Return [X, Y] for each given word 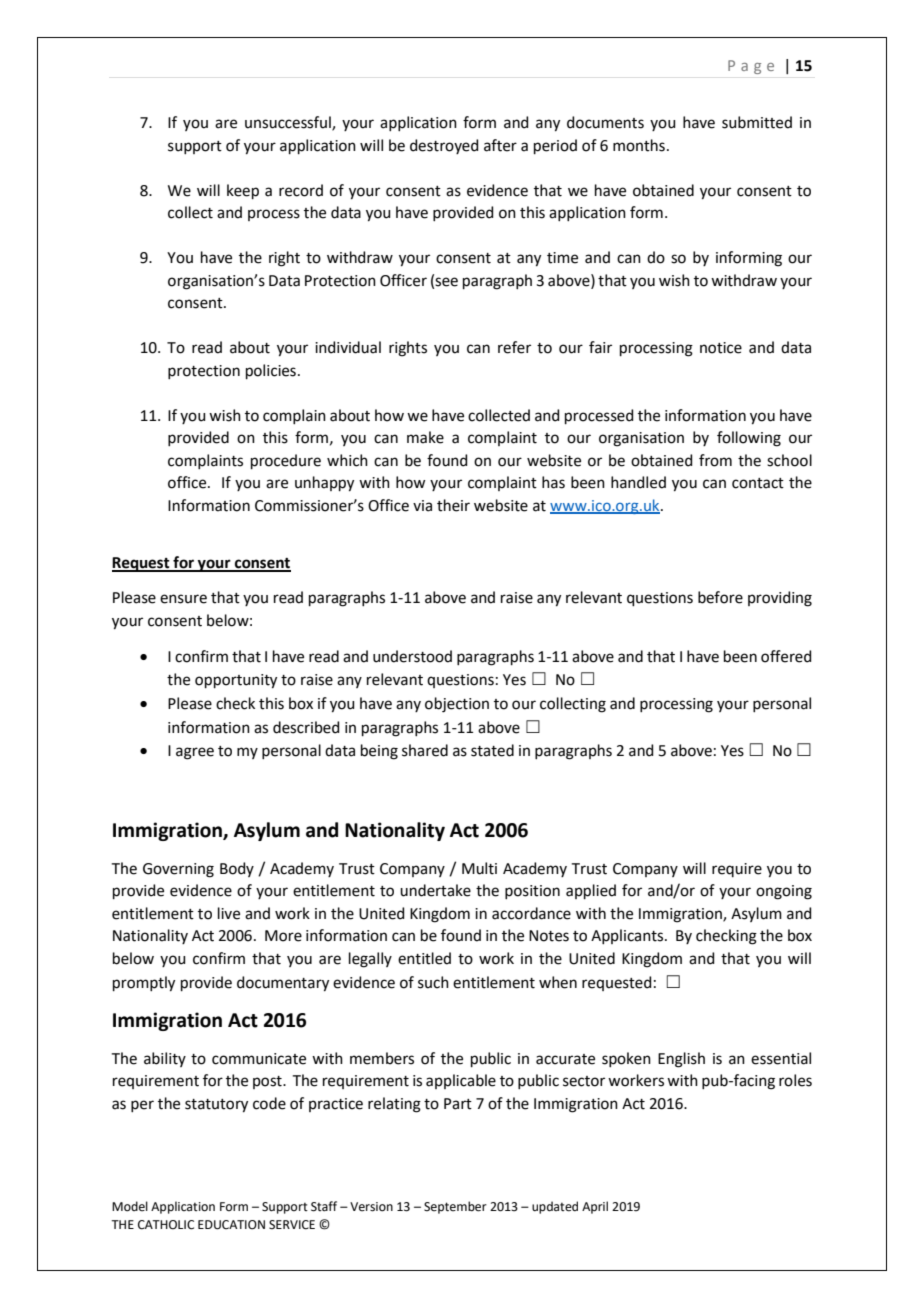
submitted [757, 122]
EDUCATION [231, 1225]
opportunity [236, 681]
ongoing [784, 892]
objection [457, 705]
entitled [424, 958]
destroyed [444, 146]
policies [271, 371]
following [749, 439]
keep [243, 191]
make [425, 437]
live [229, 913]
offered [786, 656]
